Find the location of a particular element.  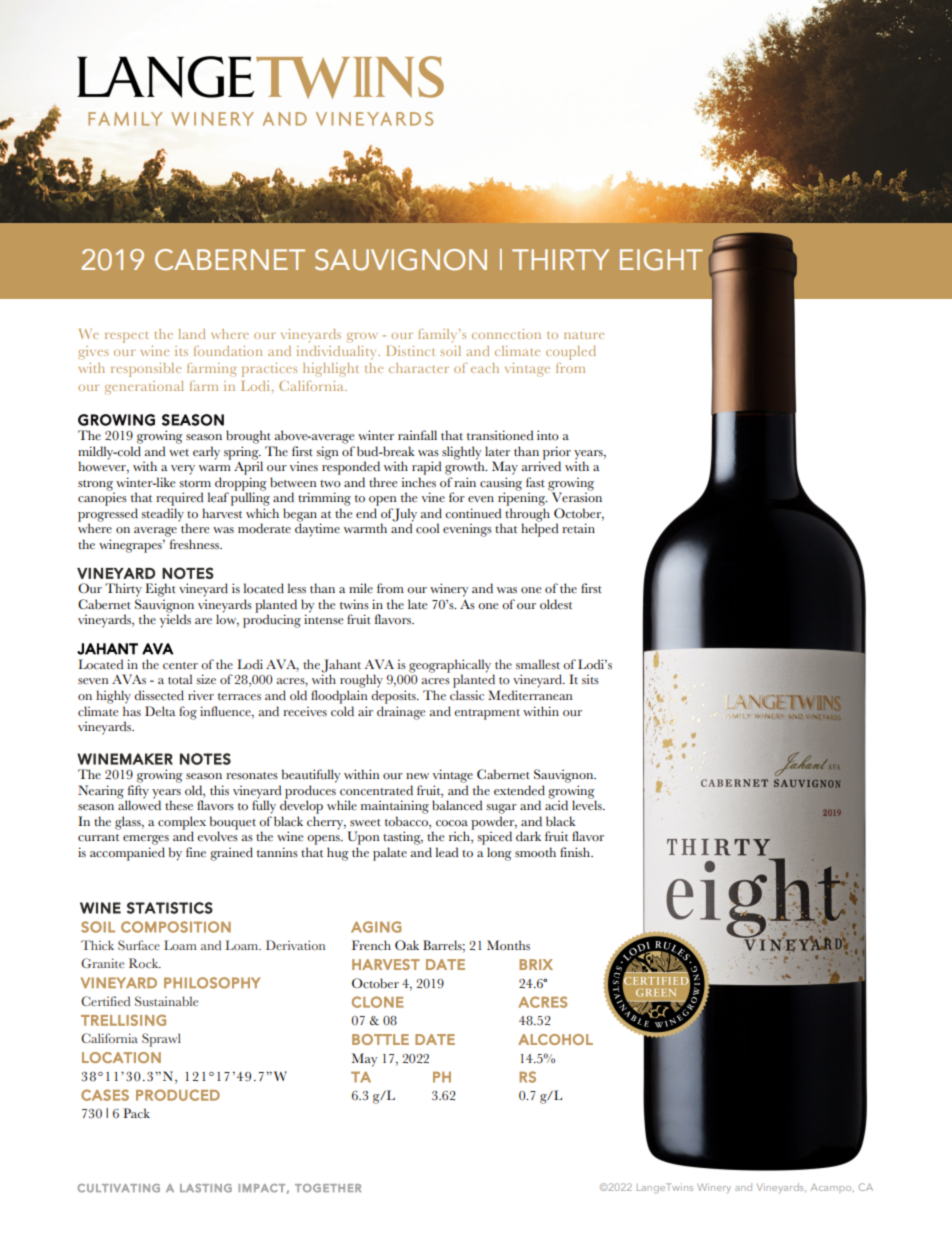

smooth is located at coordinates (535, 852).
